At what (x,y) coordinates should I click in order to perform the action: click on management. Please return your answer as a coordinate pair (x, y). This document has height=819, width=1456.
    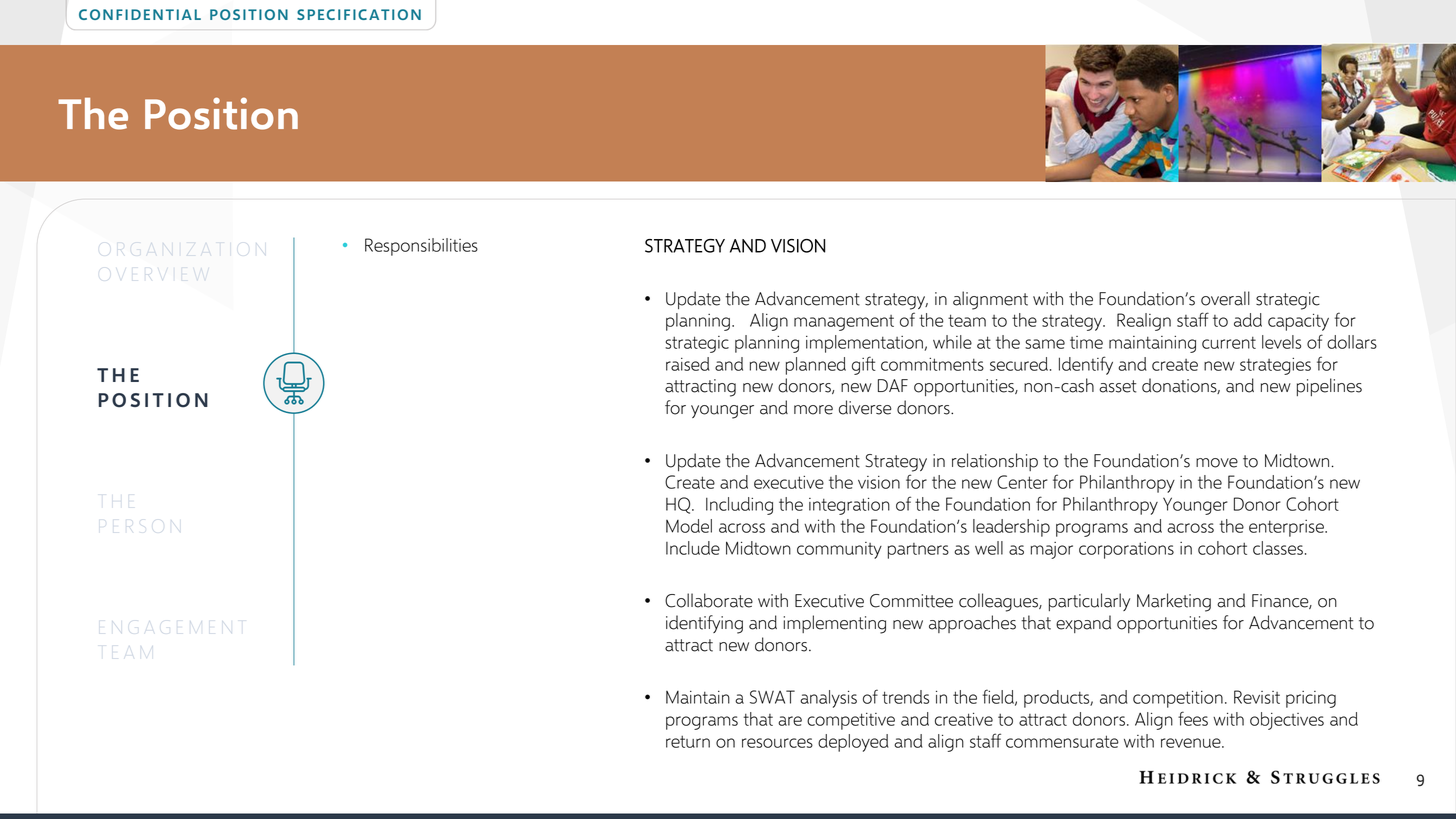
    Looking at the image, I should click on (844, 323).
